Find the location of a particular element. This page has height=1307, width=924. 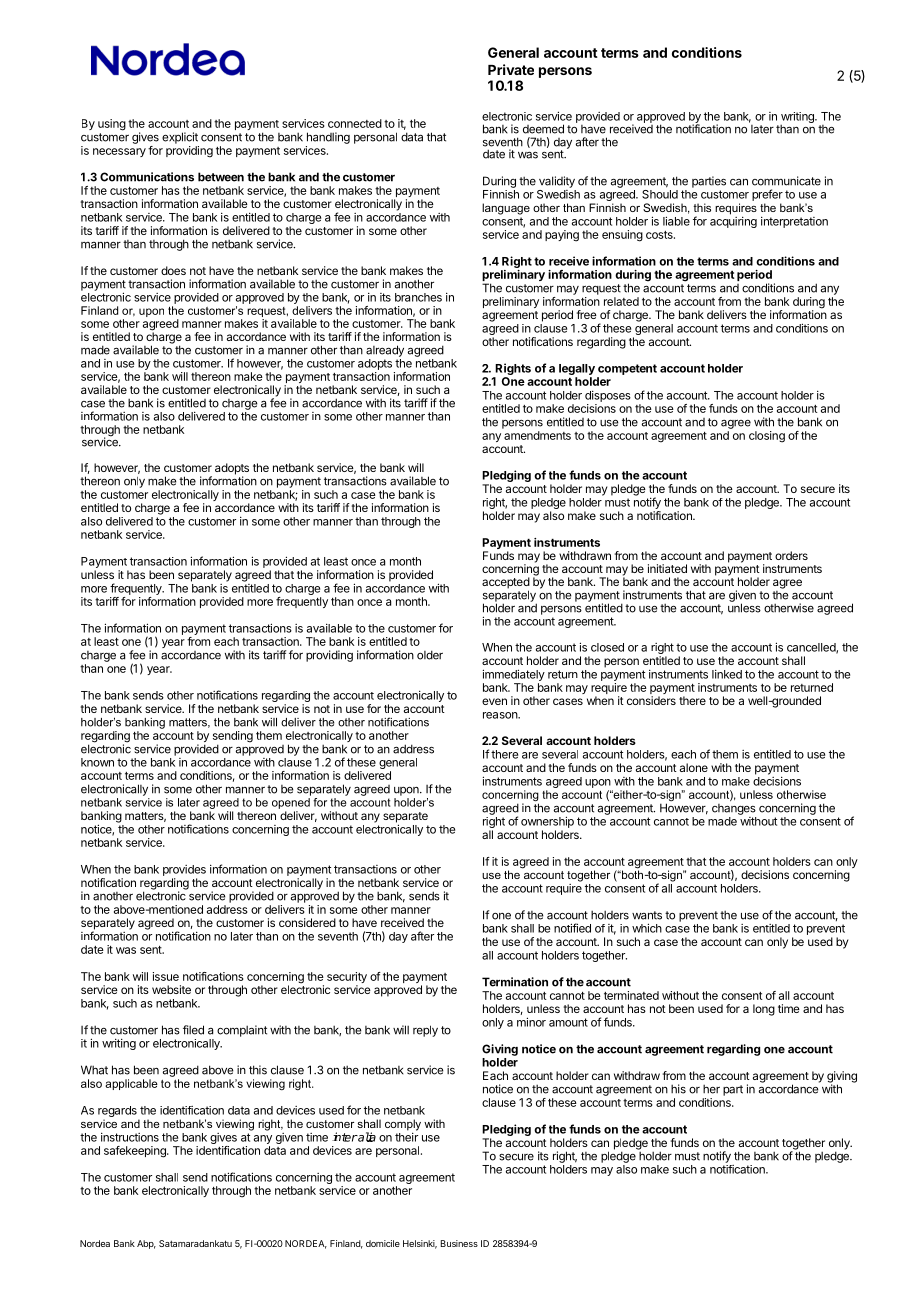

Business is located at coordinates (459, 1243).
